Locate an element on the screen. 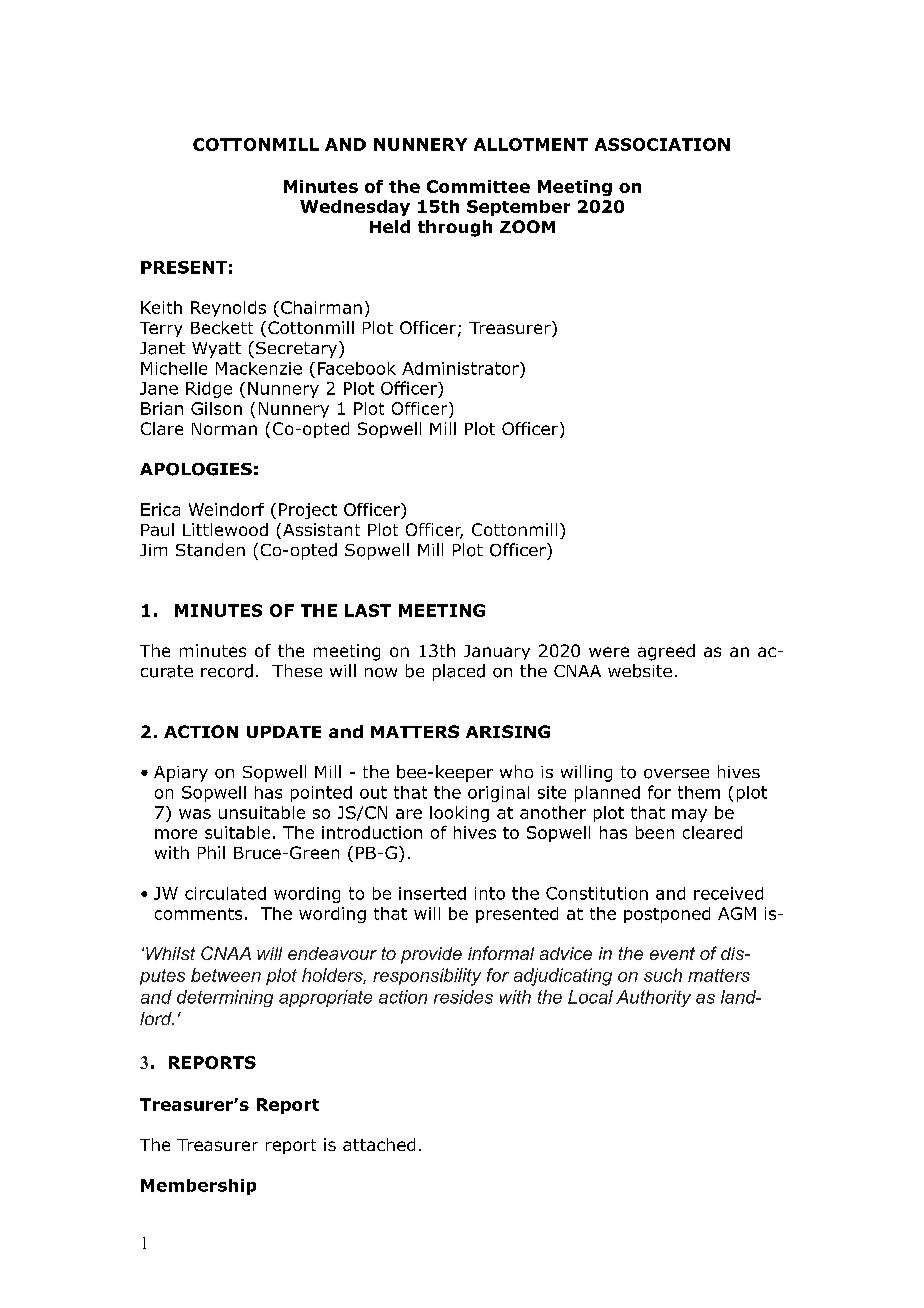 Image resolution: width=924 pixels, height=1308 pixels. Wednesday is located at coordinates (355, 208).
